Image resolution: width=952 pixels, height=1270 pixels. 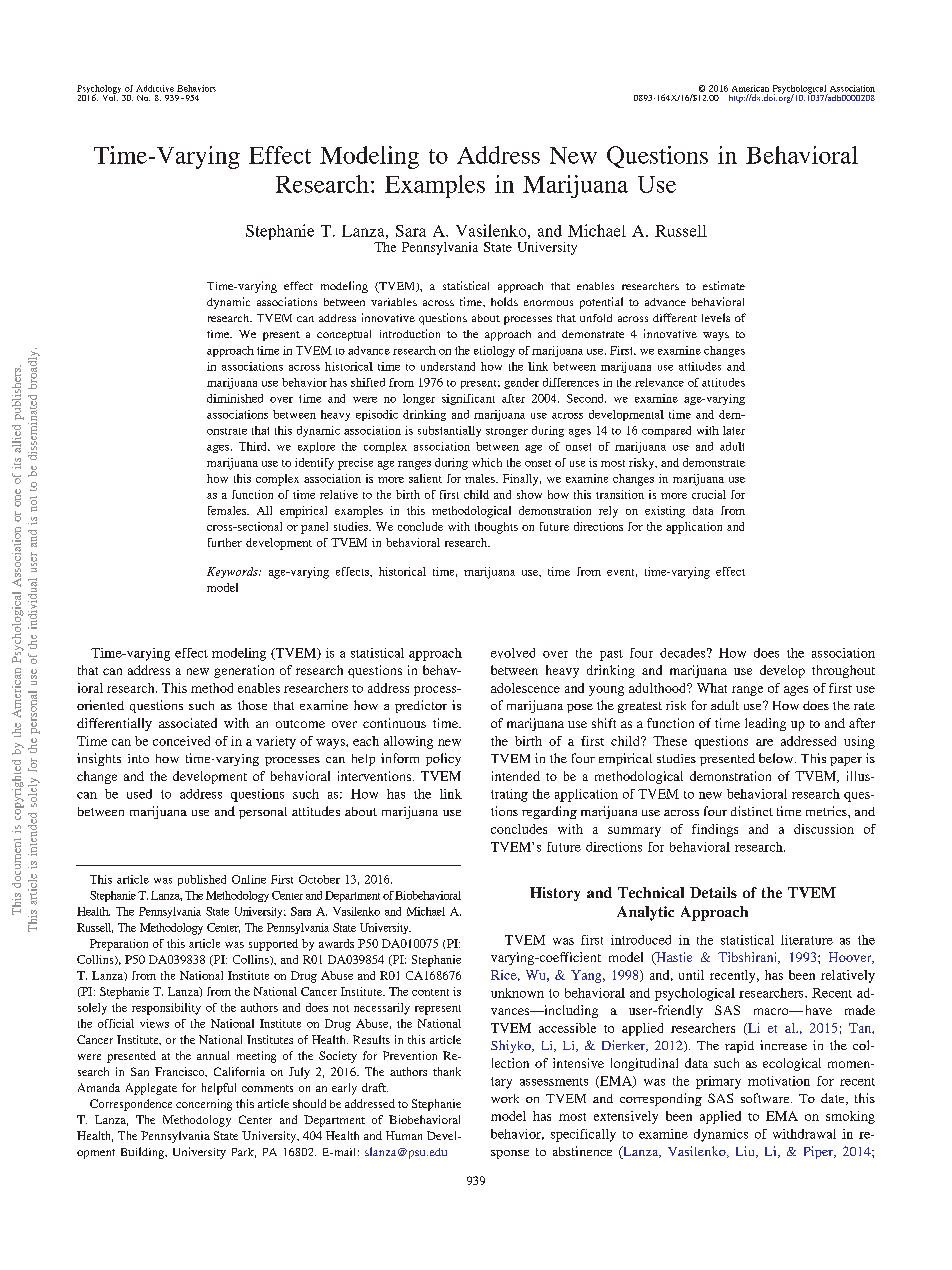 What do you see at coordinates (204, 1105) in the screenshot?
I see `concerning` at bounding box center [204, 1105].
